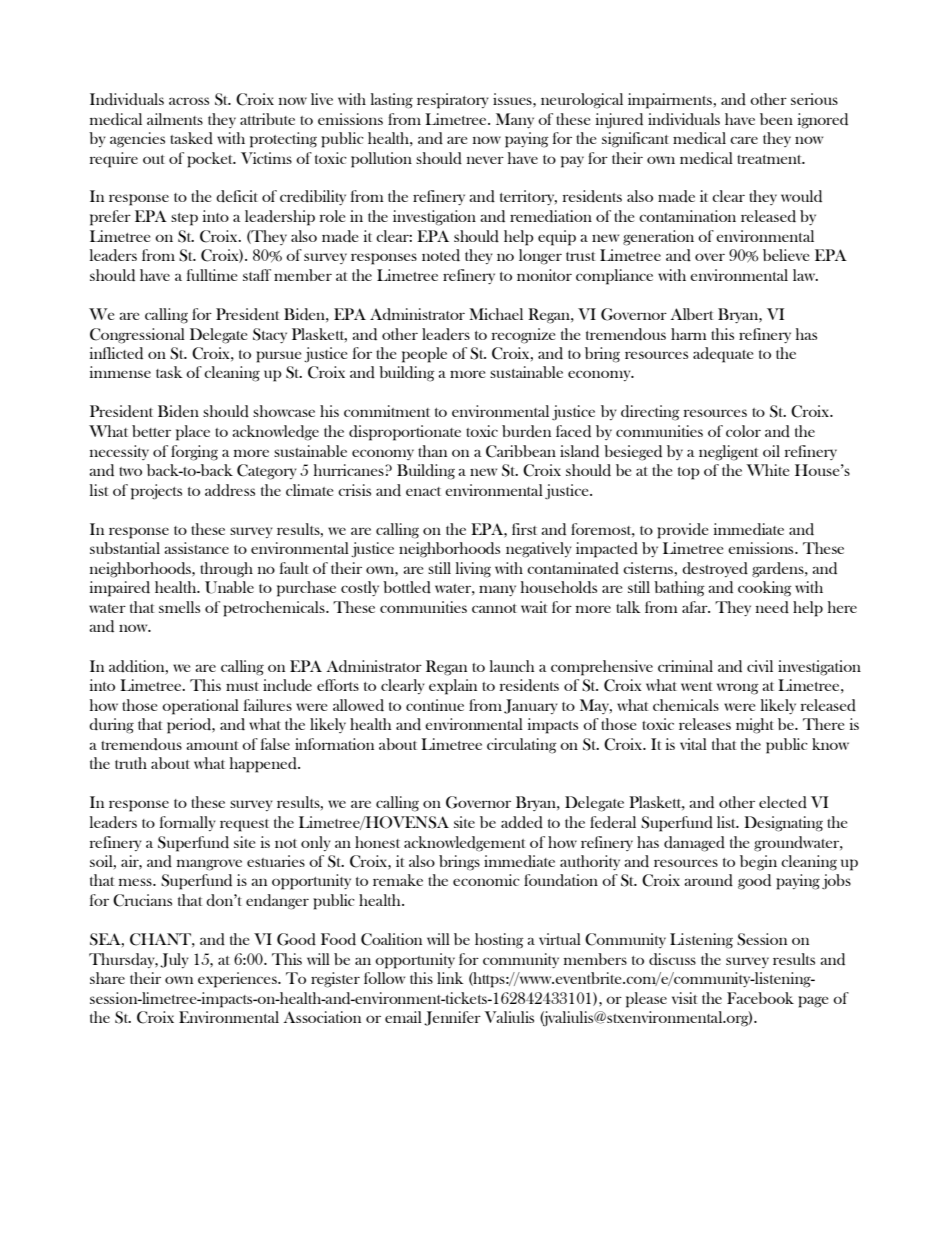 The image size is (952, 1233). What do you see at coordinates (238, 980) in the screenshot?
I see `experiences` at bounding box center [238, 980].
